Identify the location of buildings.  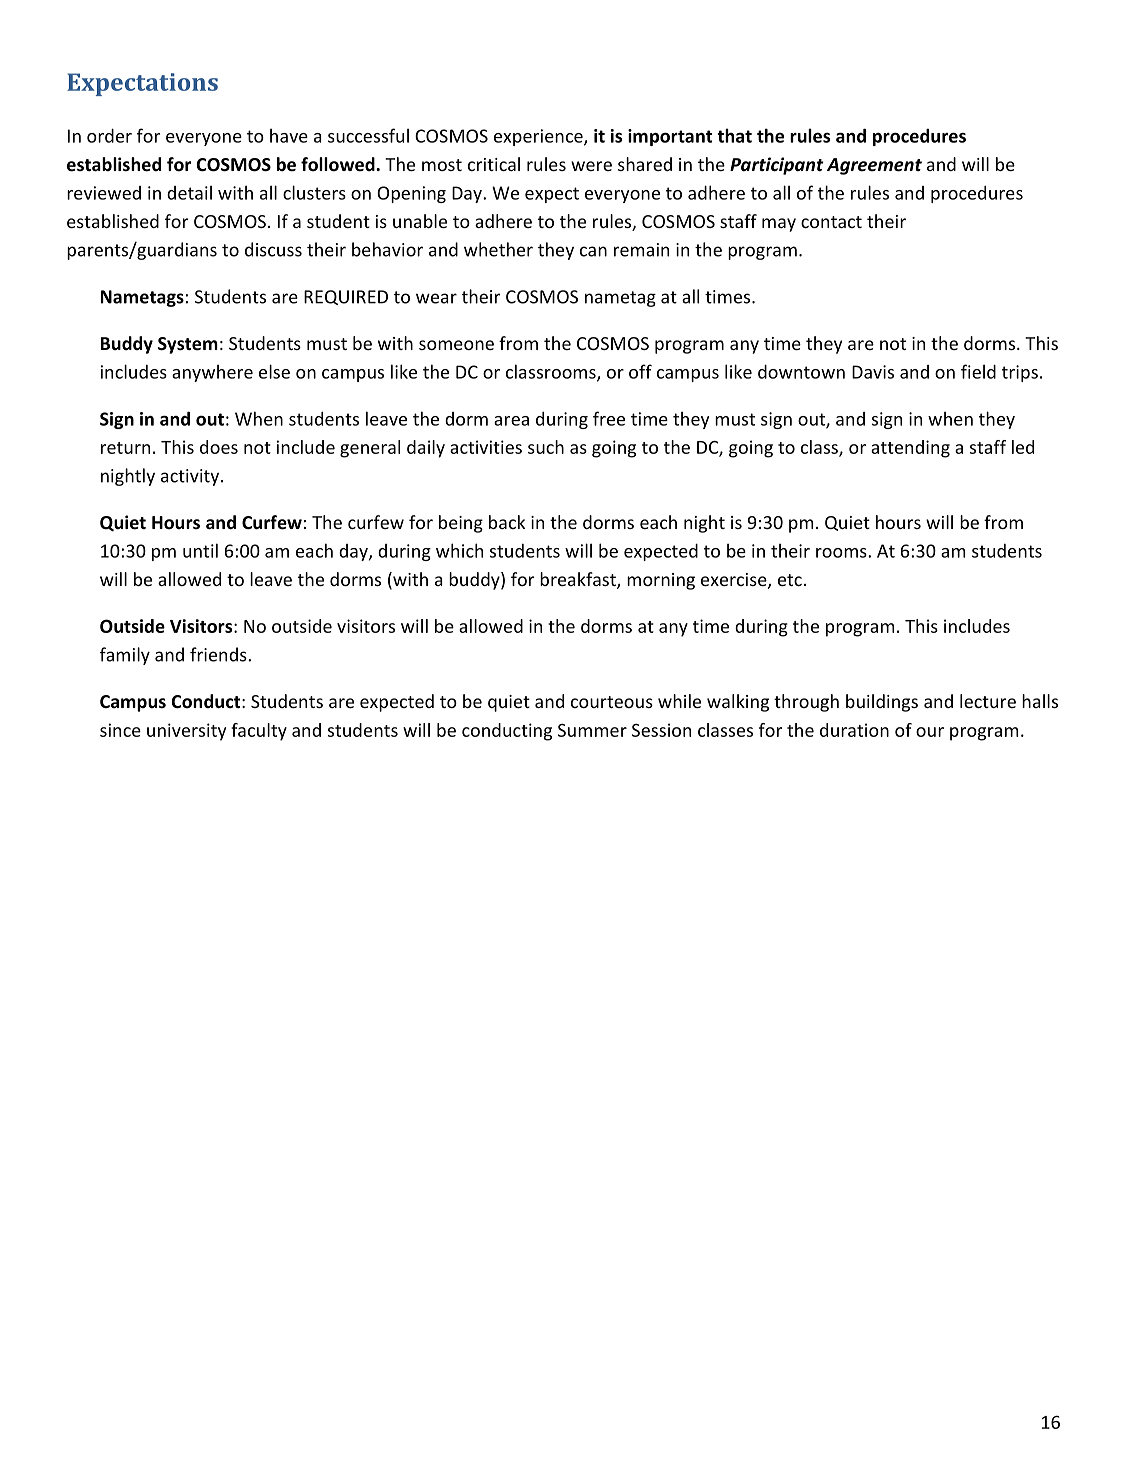
(882, 703).
